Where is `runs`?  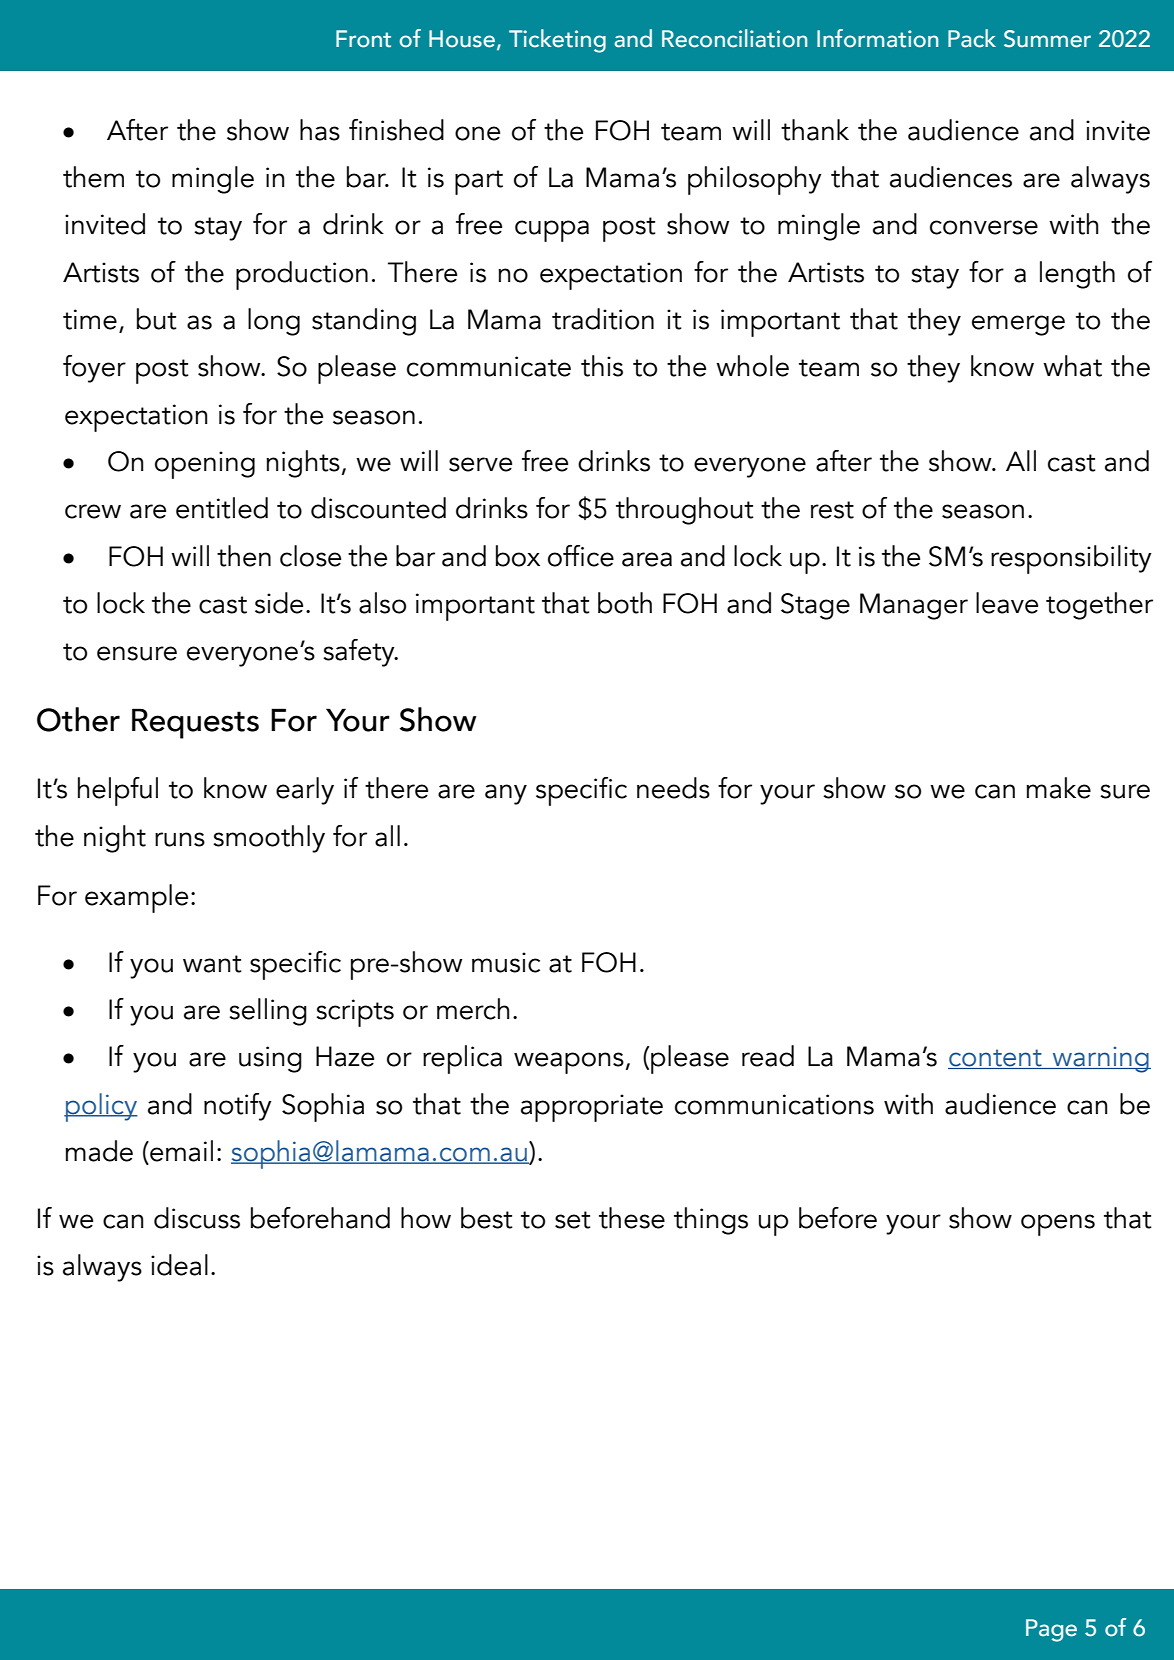
runs is located at coordinates (180, 839).
